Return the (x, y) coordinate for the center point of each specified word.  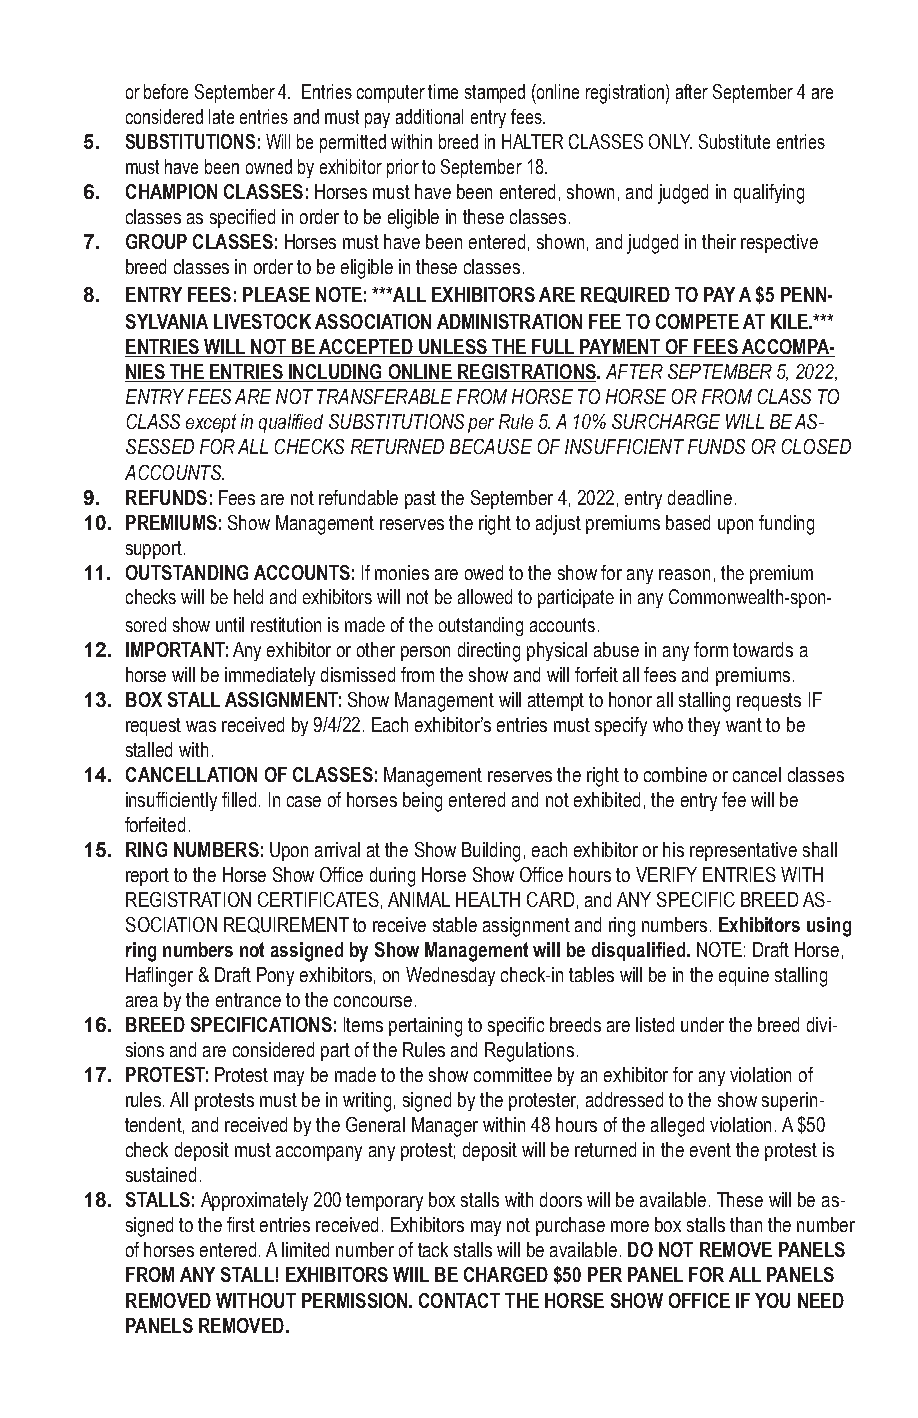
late (221, 116)
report (147, 877)
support (155, 550)
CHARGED (506, 1274)
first (241, 1224)
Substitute (734, 141)
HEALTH (488, 899)
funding (786, 525)
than (746, 1224)
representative (743, 851)
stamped (495, 93)
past (420, 500)
